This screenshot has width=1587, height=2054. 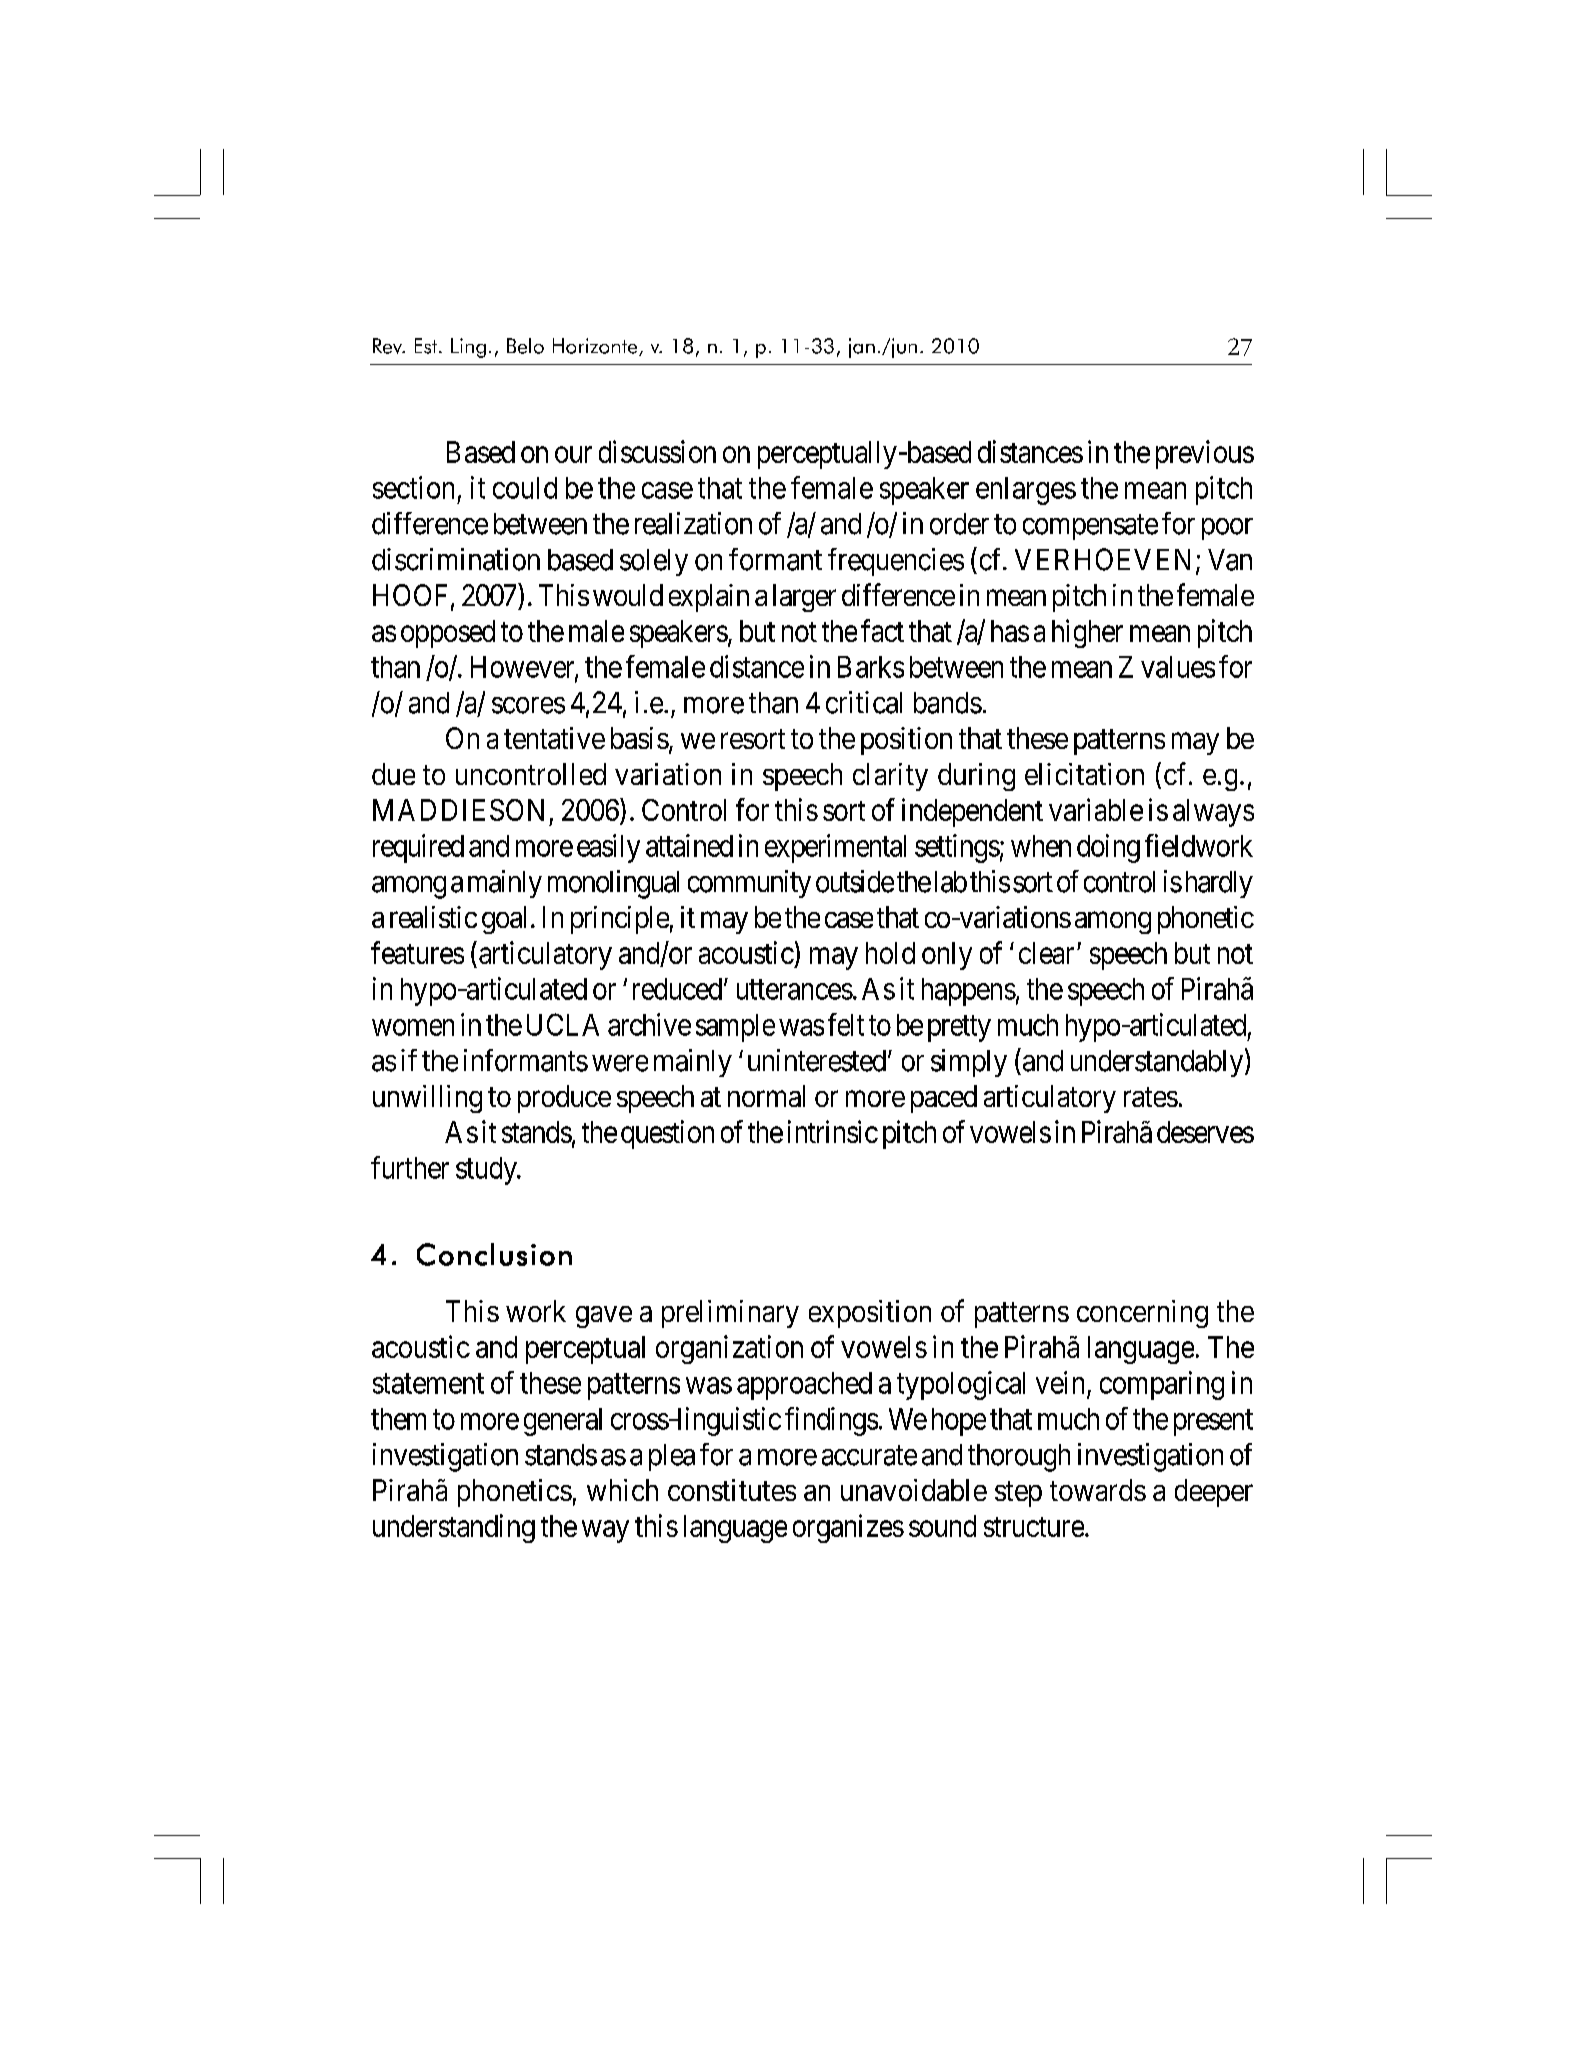 What do you see at coordinates (1090, 527) in the screenshot?
I see `compensate` at bounding box center [1090, 527].
